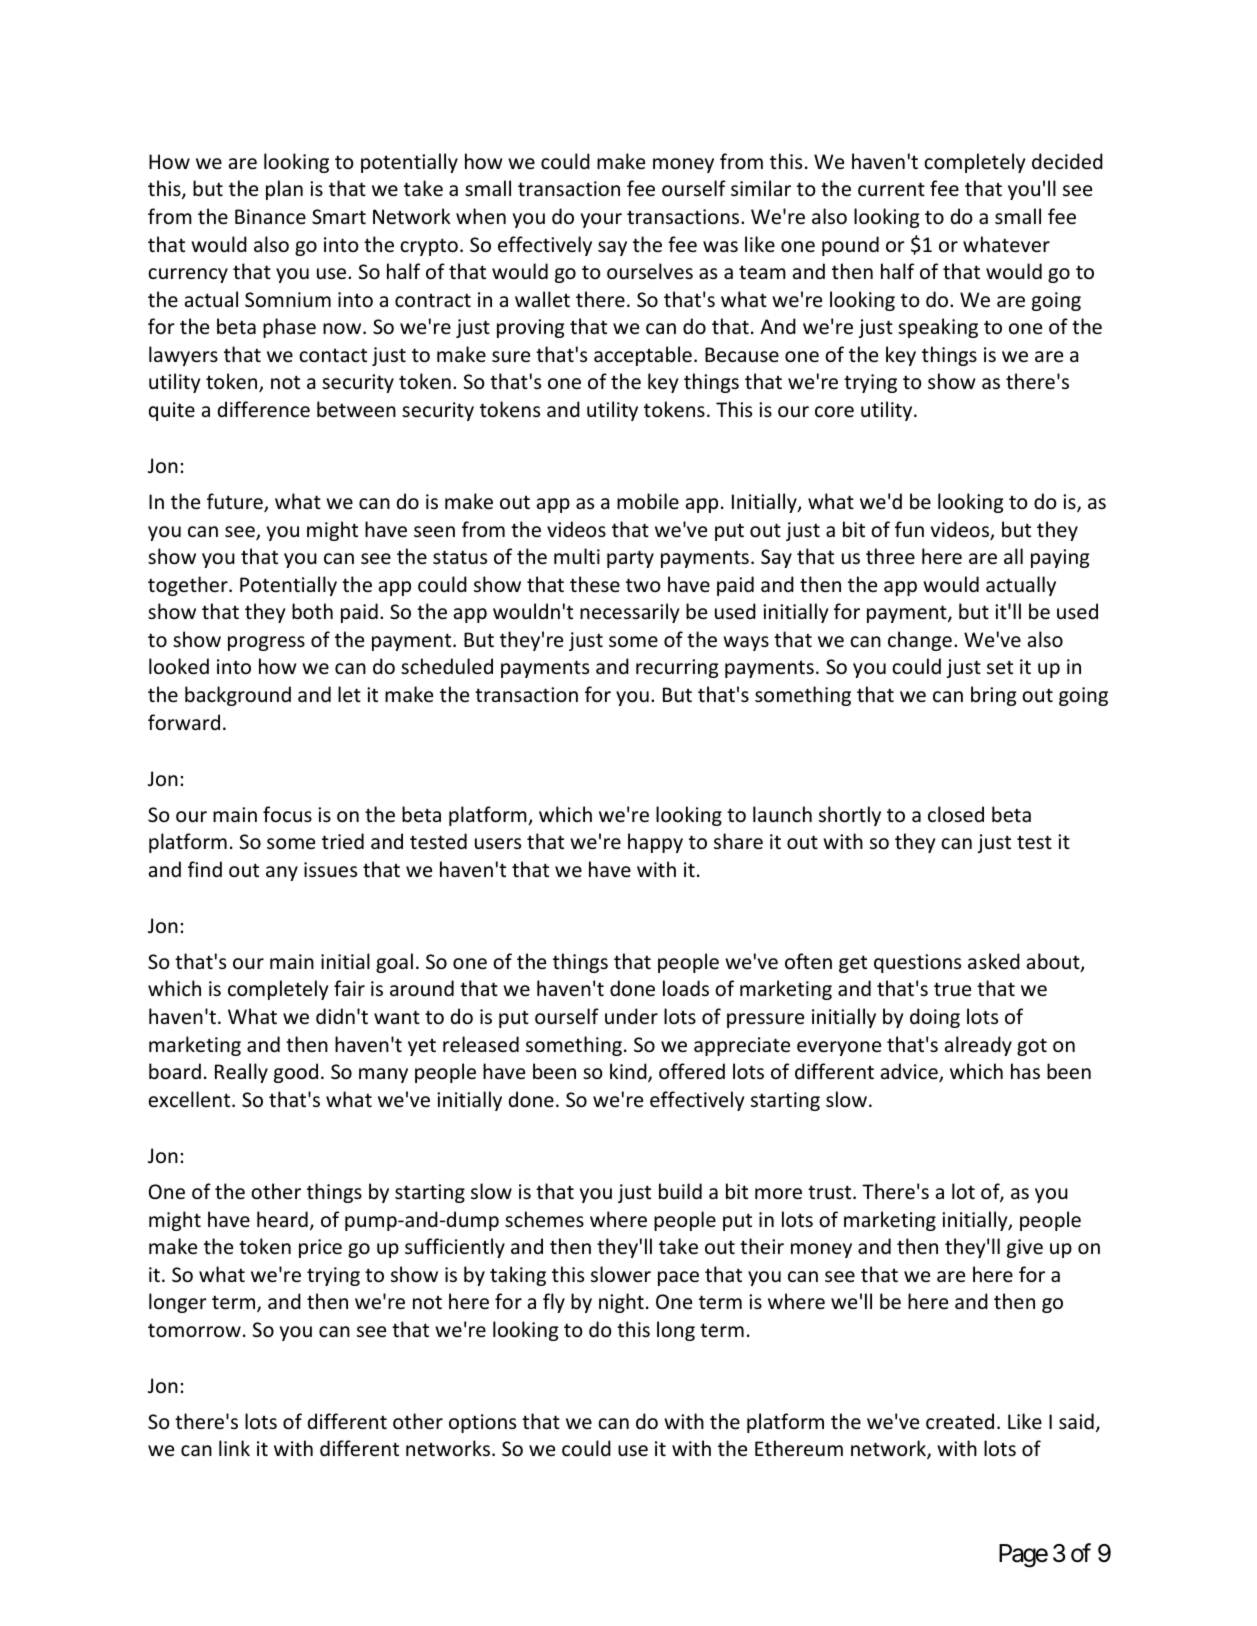 This screenshot has width=1257, height=1626. Describe the element at coordinates (601, 220) in the screenshot. I see `your` at that location.
